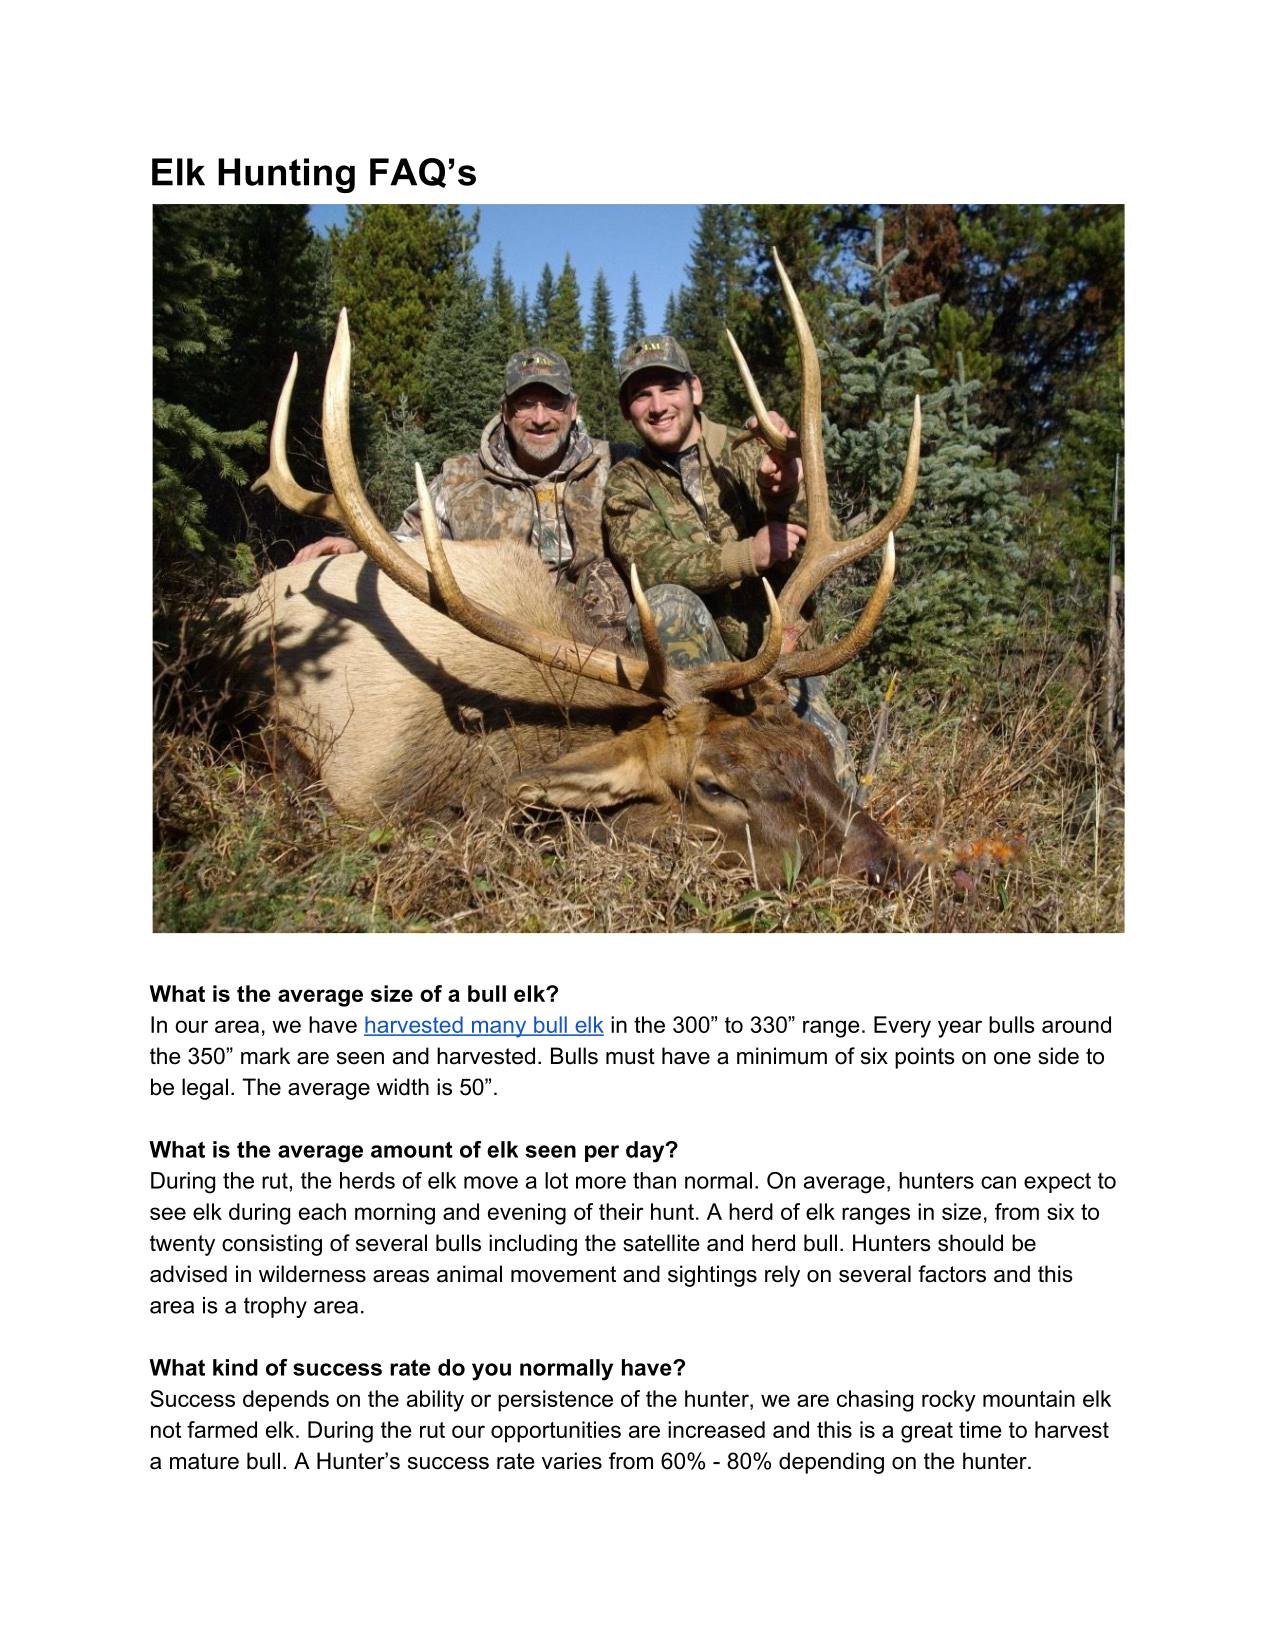 The image size is (1271, 1645). What do you see at coordinates (272, 1245) in the document?
I see `consisting` at bounding box center [272, 1245].
